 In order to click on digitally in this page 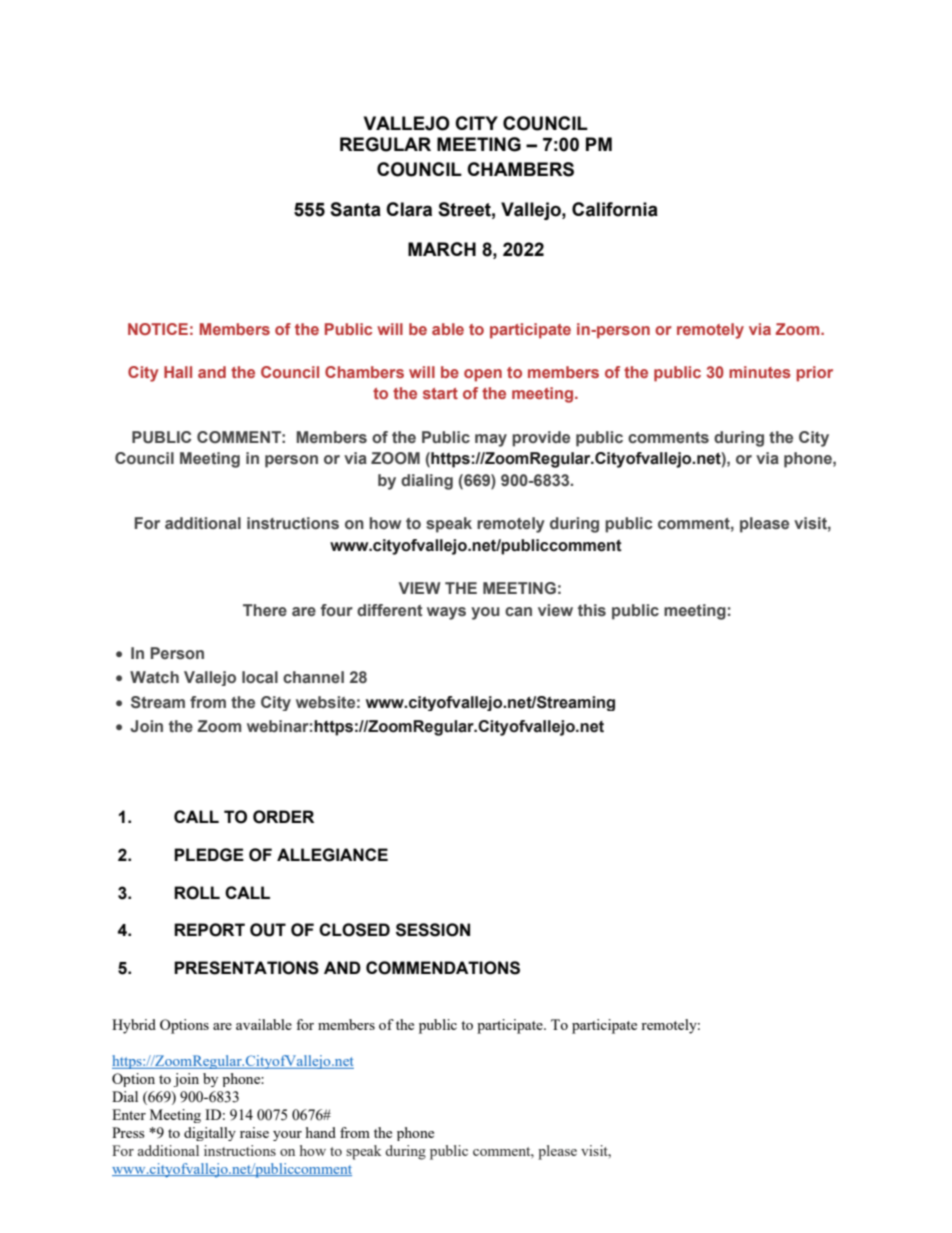, I will do `click(210, 1134)`.
